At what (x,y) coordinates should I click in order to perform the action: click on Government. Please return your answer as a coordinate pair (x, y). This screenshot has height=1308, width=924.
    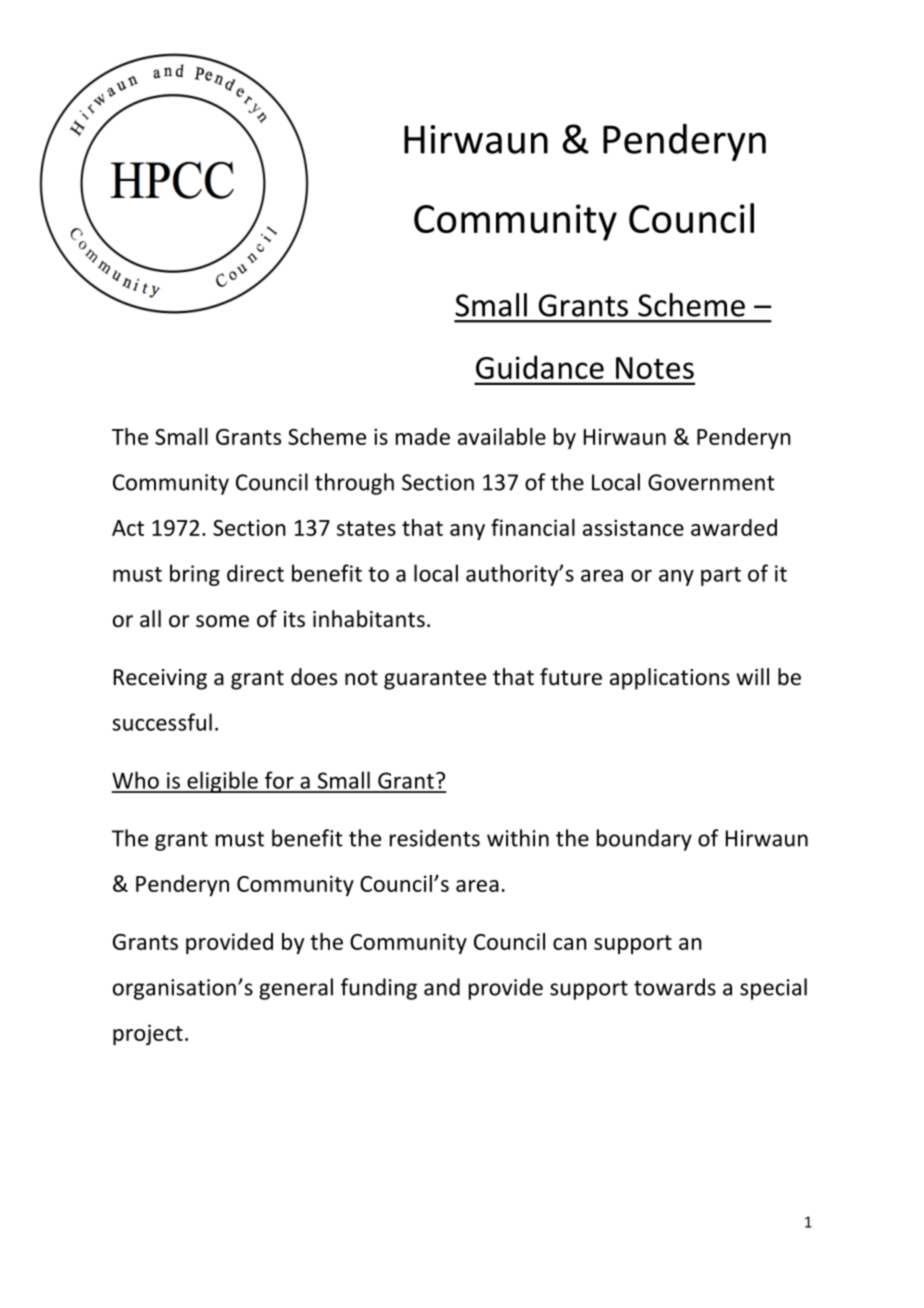
    Looking at the image, I should click on (711, 482).
